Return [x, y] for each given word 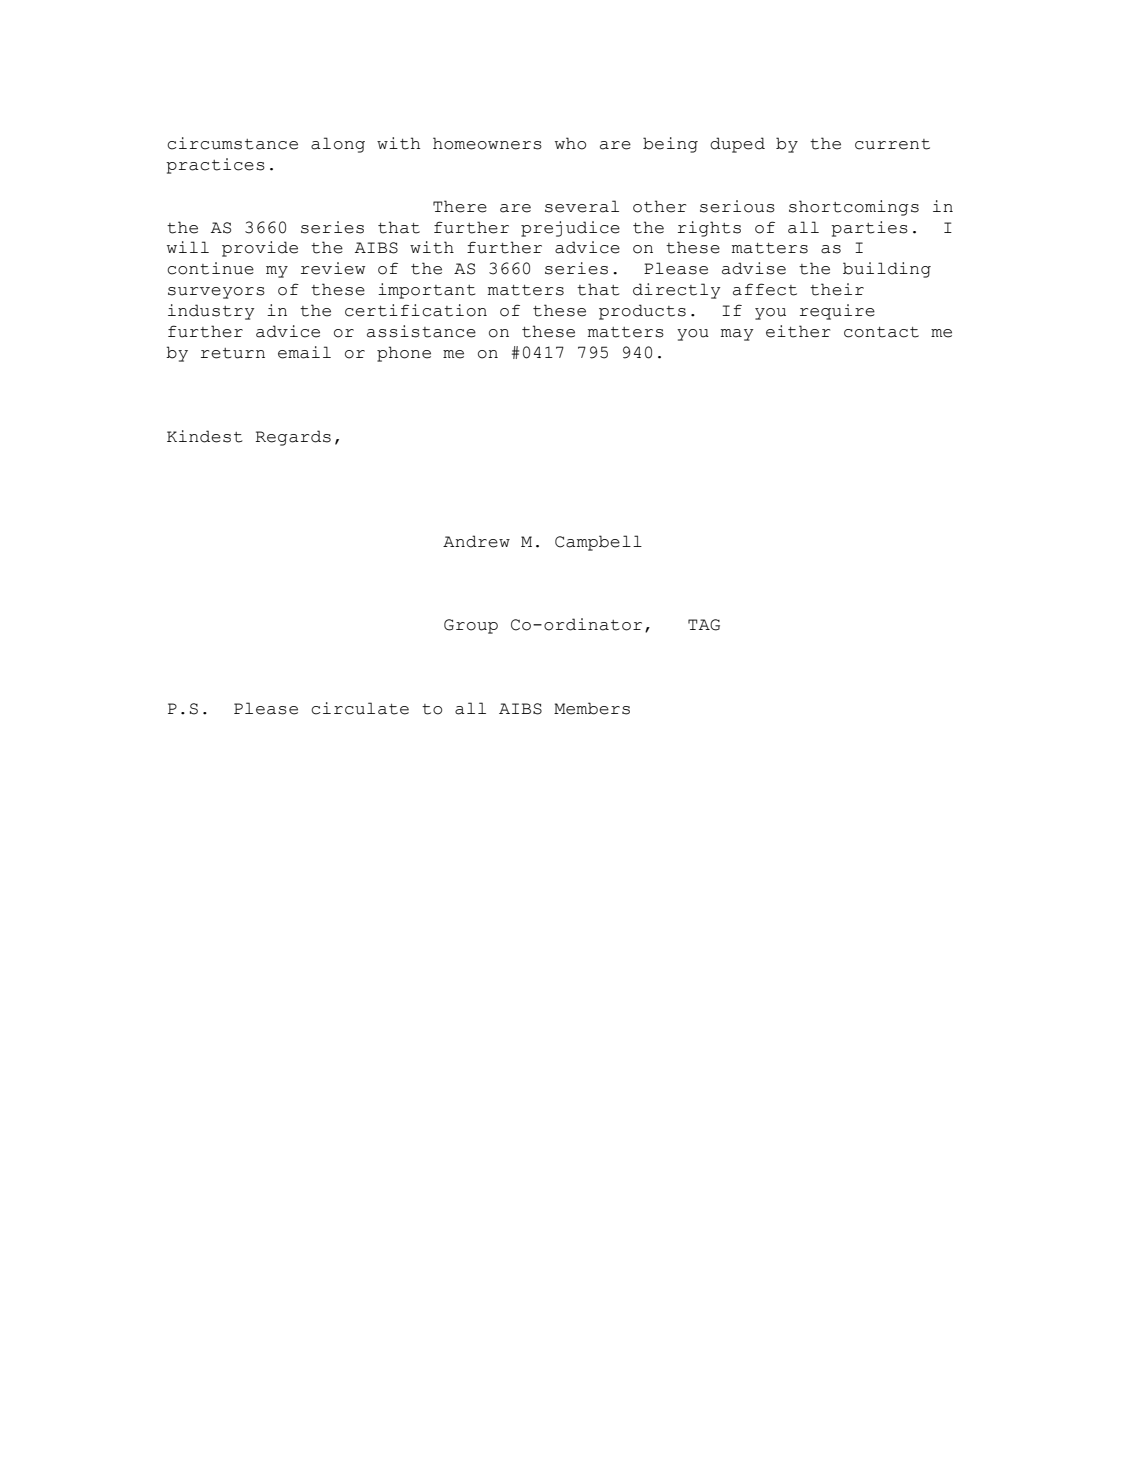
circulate [360, 708]
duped [737, 145]
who [570, 143]
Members [592, 708]
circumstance [232, 143]
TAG [704, 625]
